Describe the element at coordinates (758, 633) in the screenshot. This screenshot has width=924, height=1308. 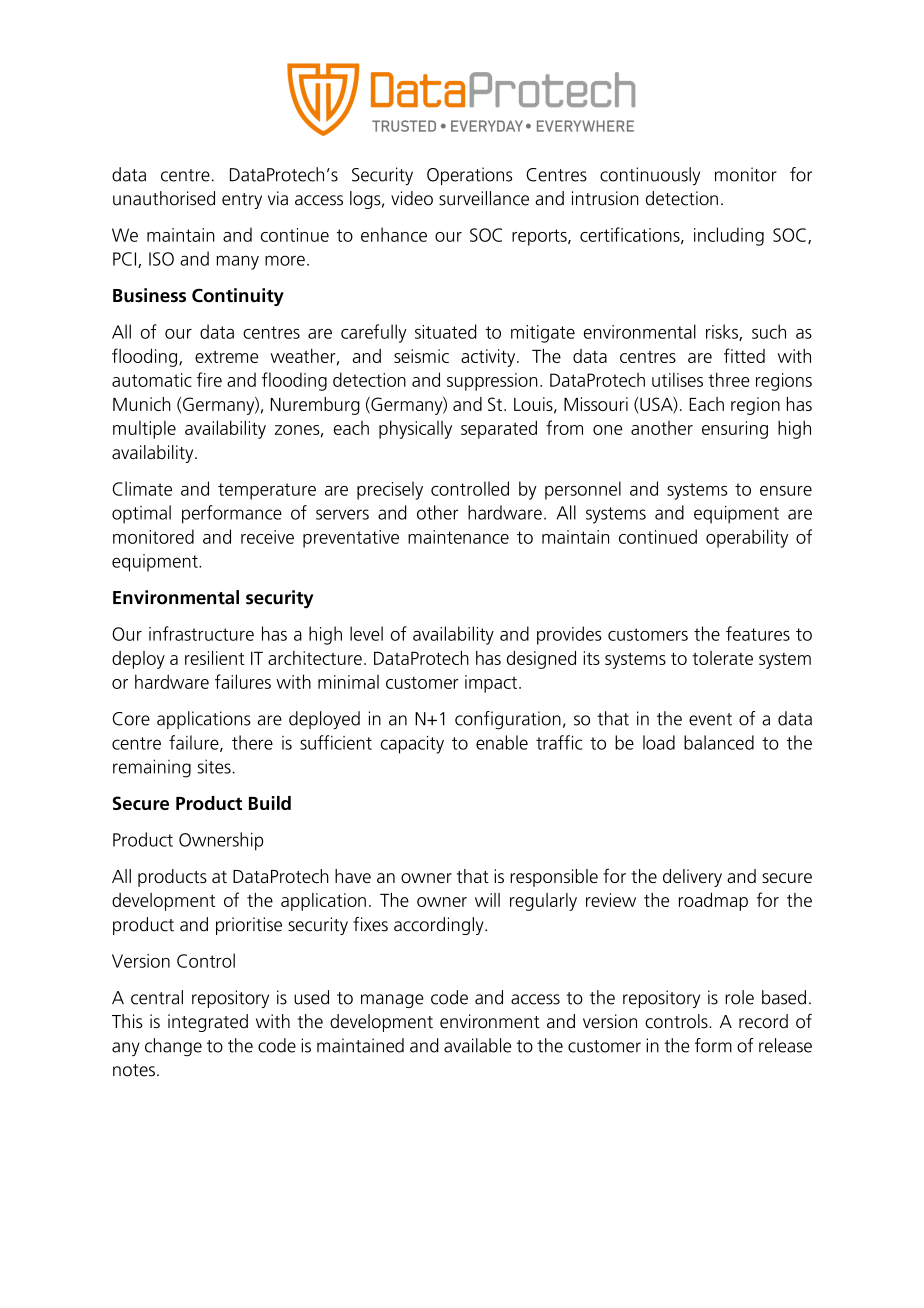
I see `features` at that location.
